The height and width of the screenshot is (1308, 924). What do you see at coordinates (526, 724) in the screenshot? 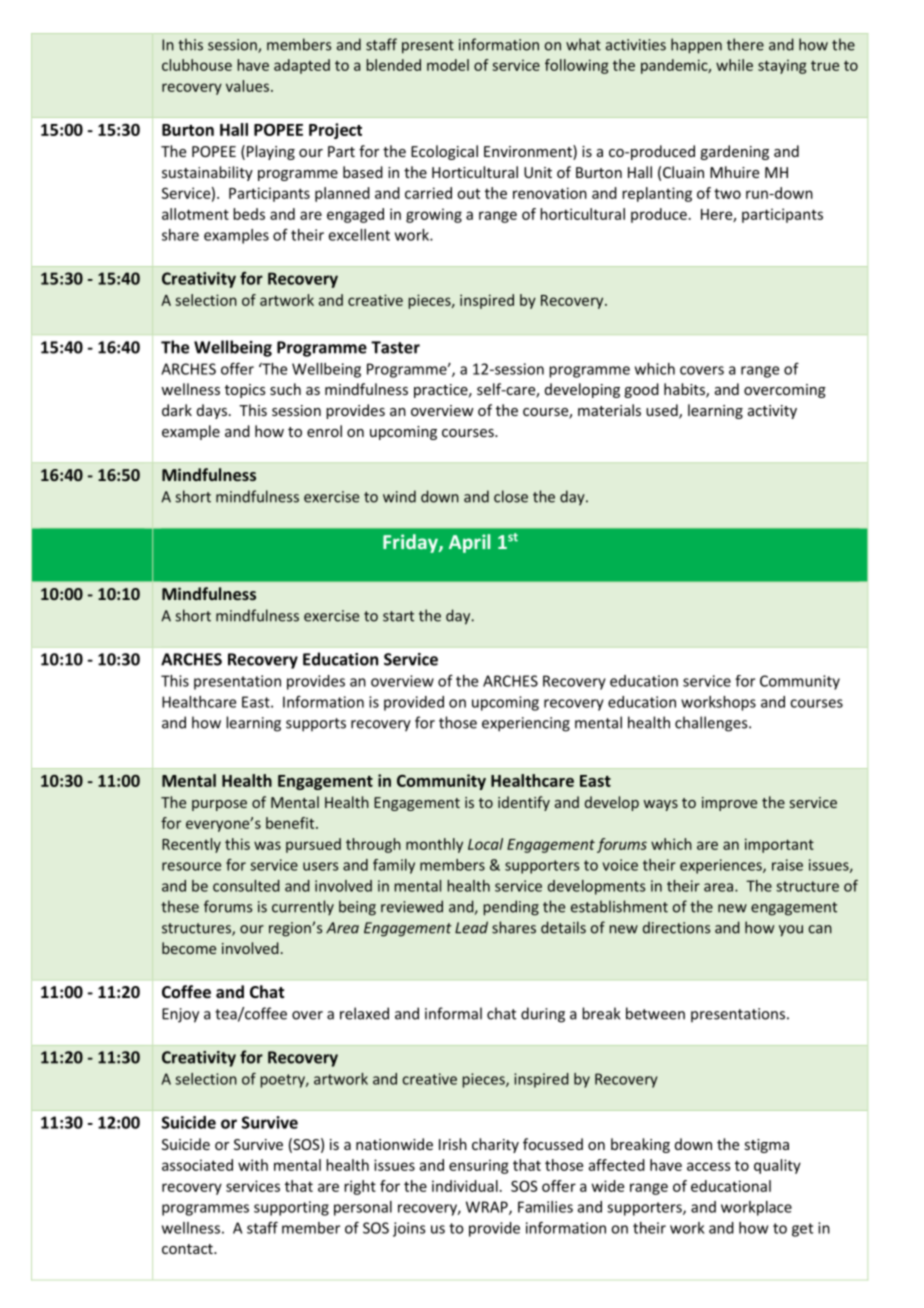
I see `experiencing` at bounding box center [526, 724].
